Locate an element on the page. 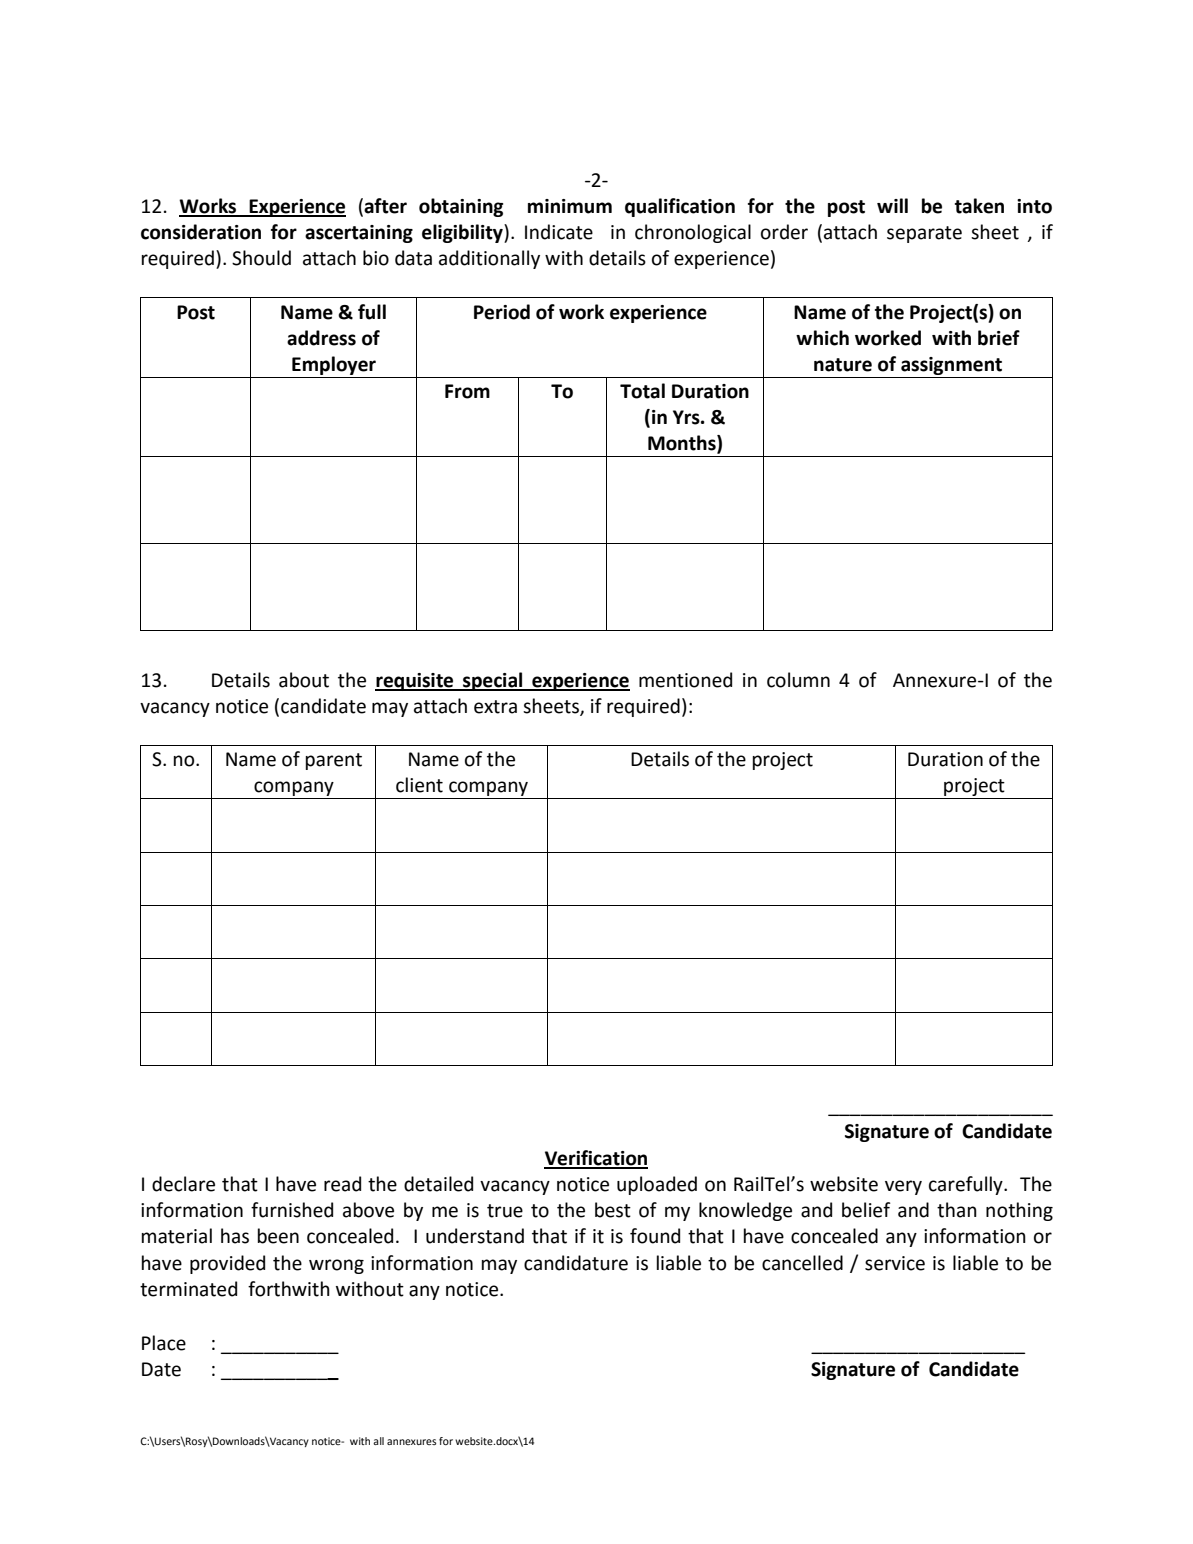 The width and height of the document is (1193, 1544). parent is located at coordinates (334, 761).
